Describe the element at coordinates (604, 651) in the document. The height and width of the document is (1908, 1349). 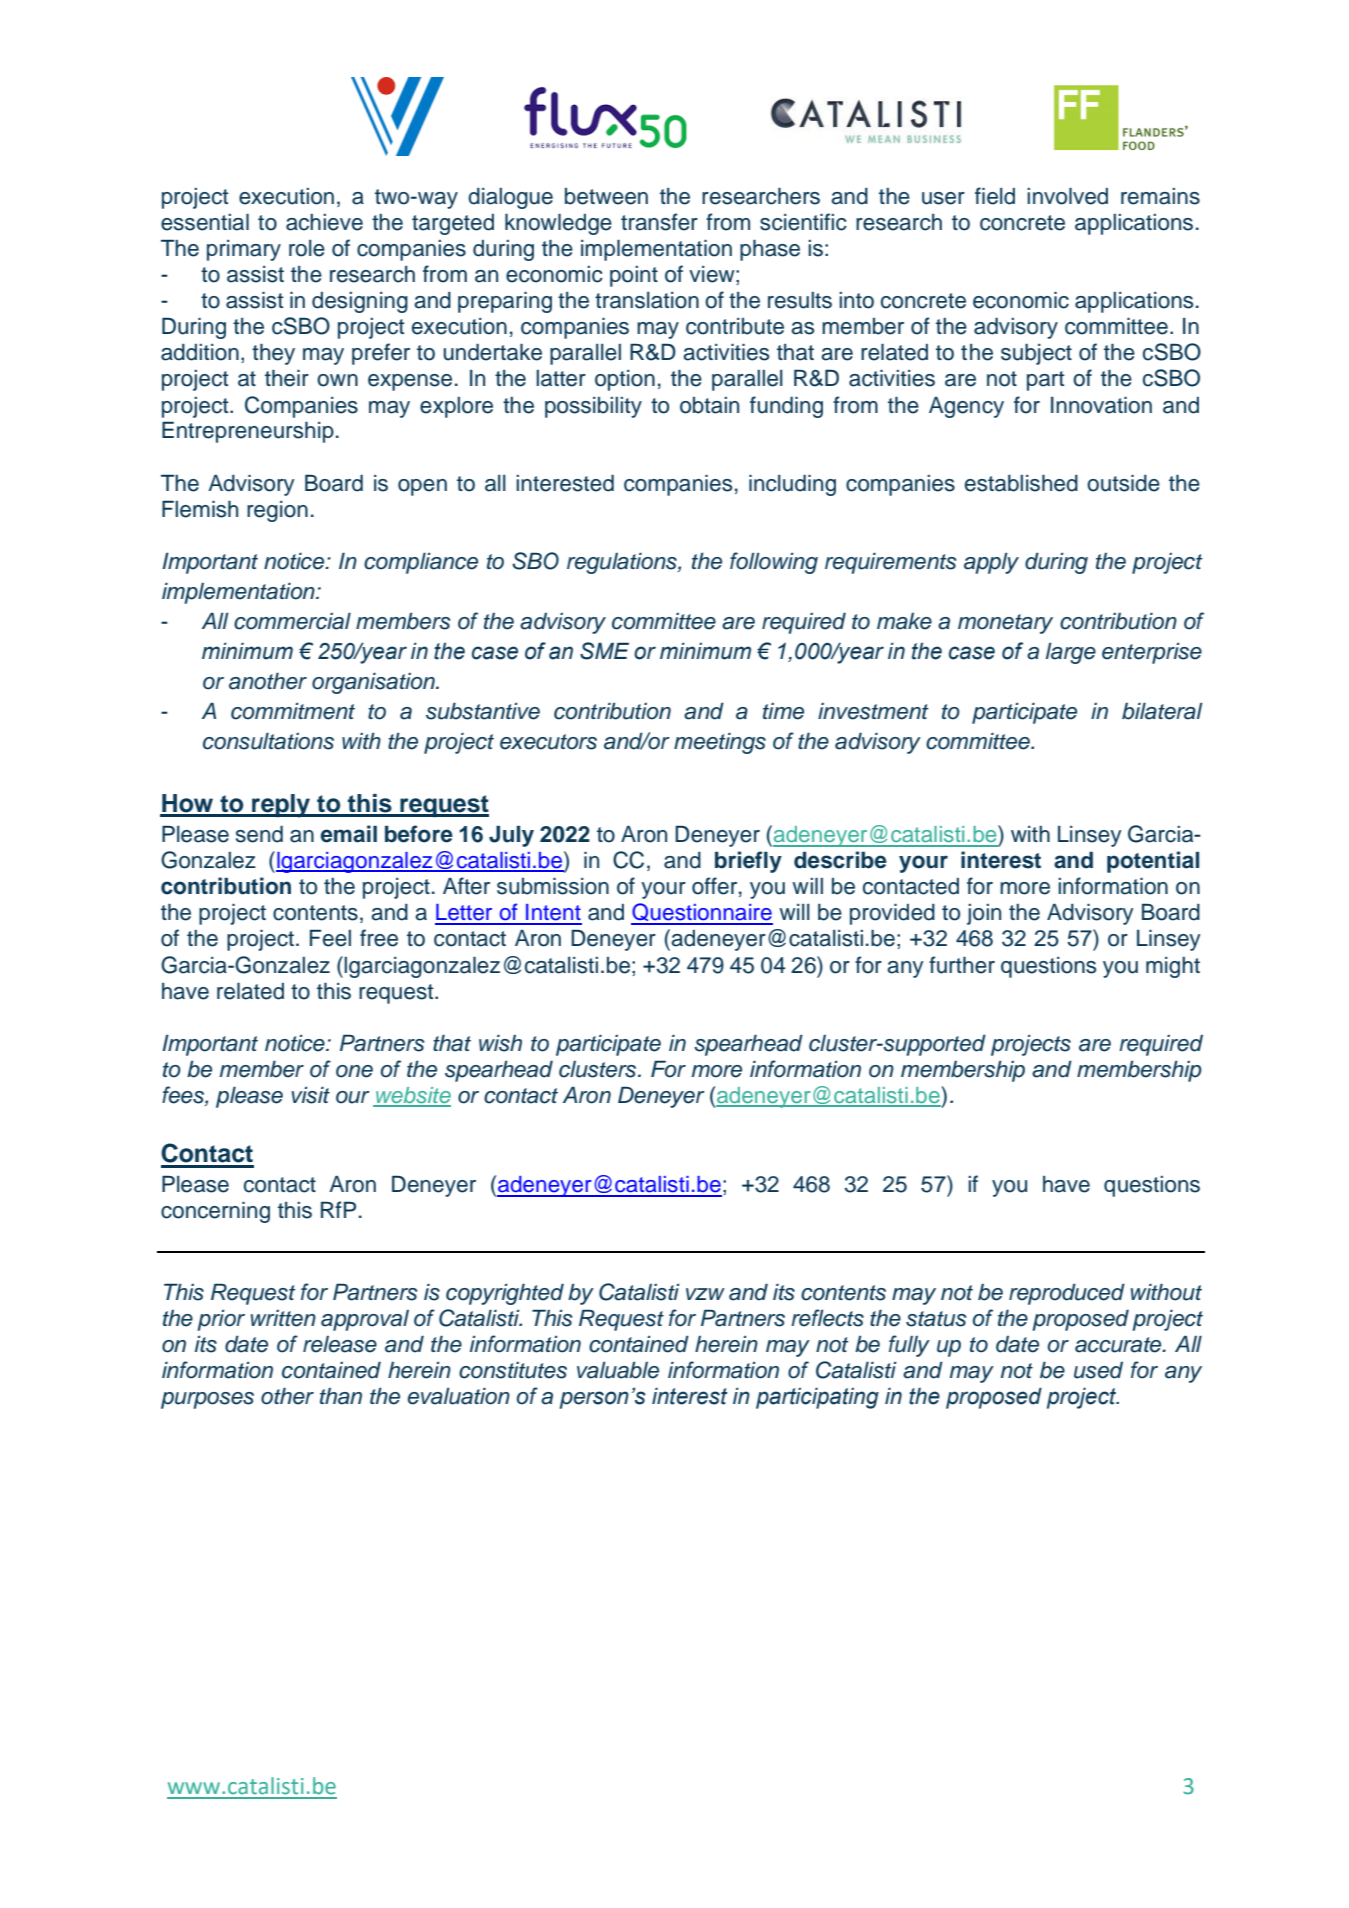
I see `SME` at that location.
